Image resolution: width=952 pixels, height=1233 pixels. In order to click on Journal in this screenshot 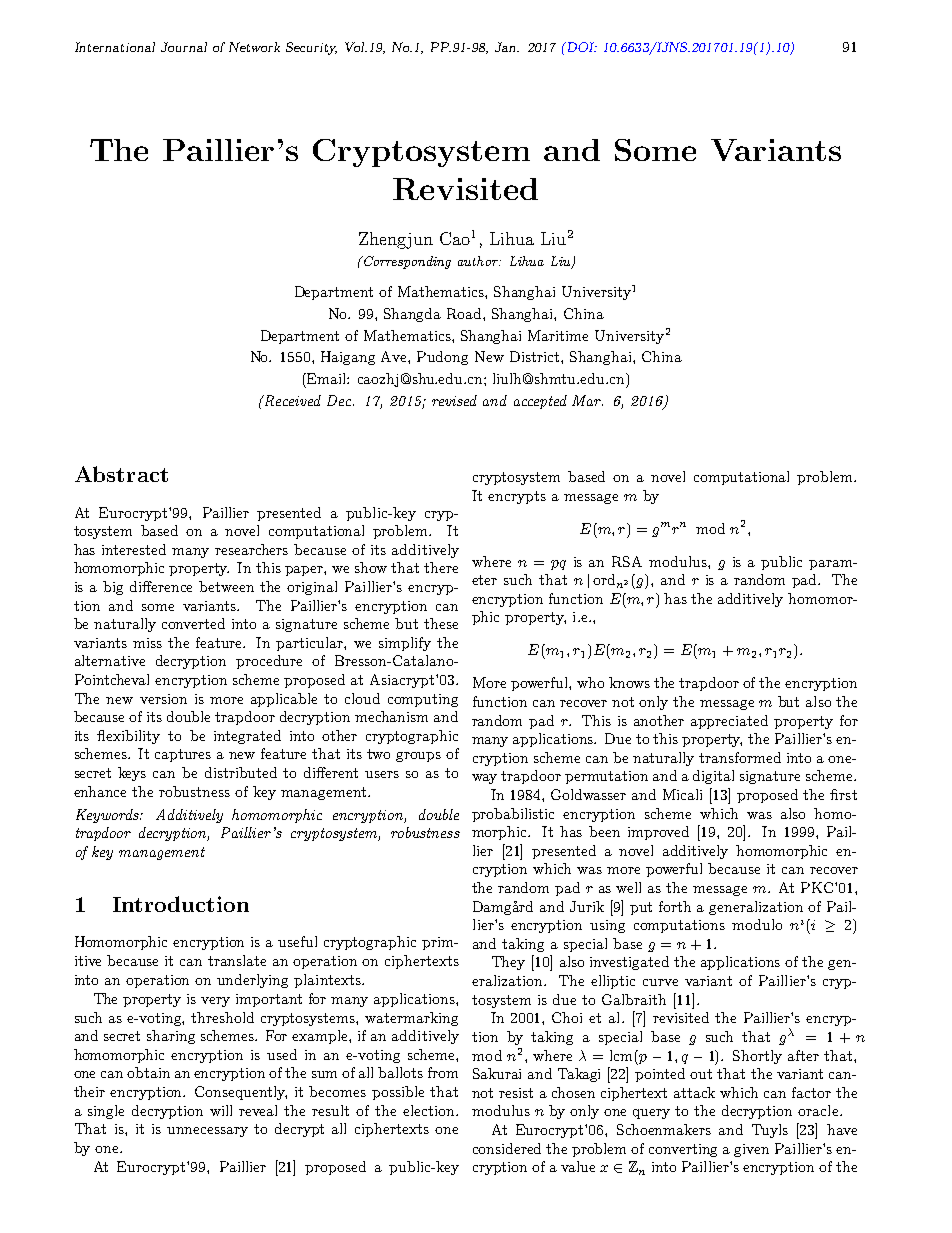, I will do `click(184, 47)`.
